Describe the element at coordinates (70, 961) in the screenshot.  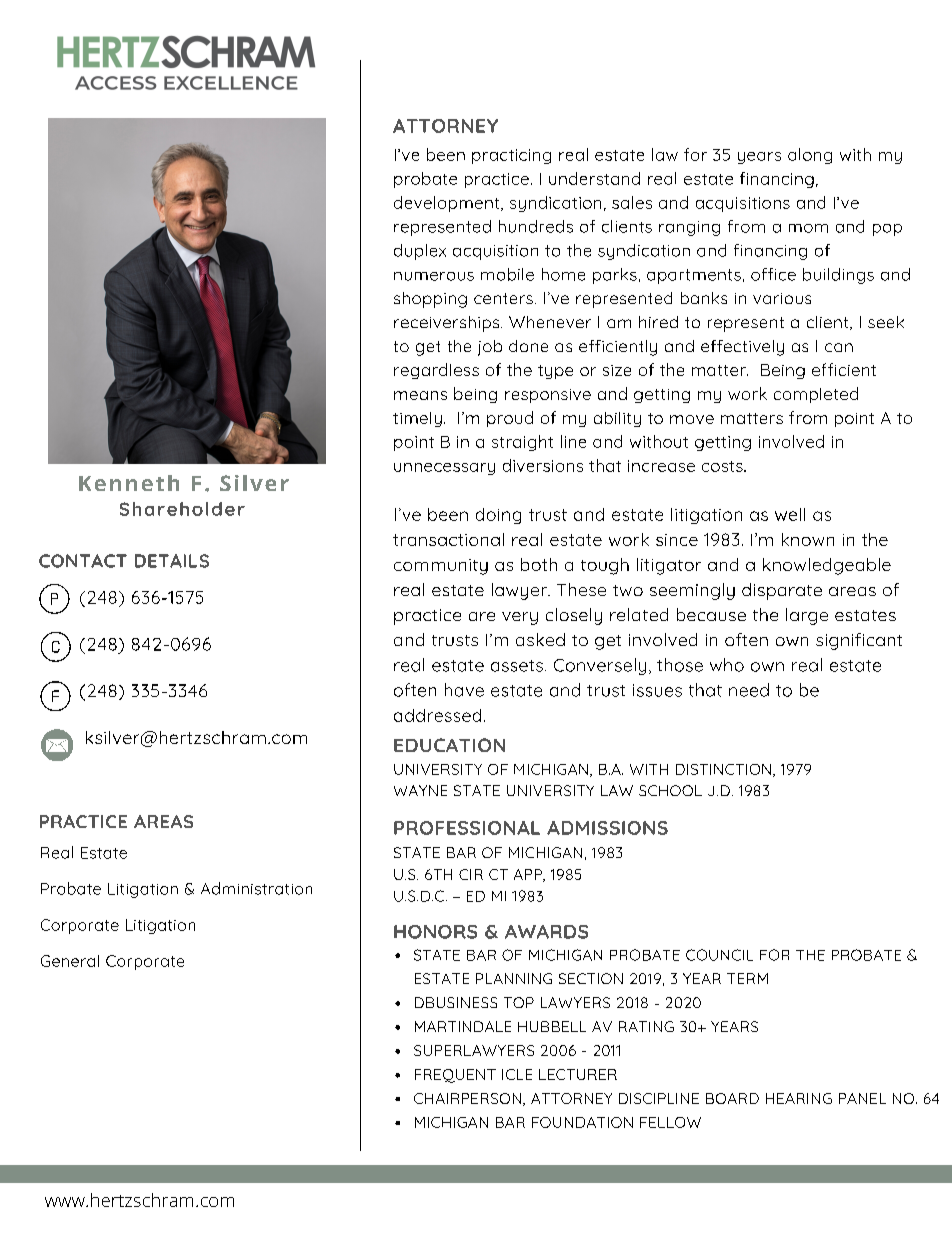
I see `General` at that location.
